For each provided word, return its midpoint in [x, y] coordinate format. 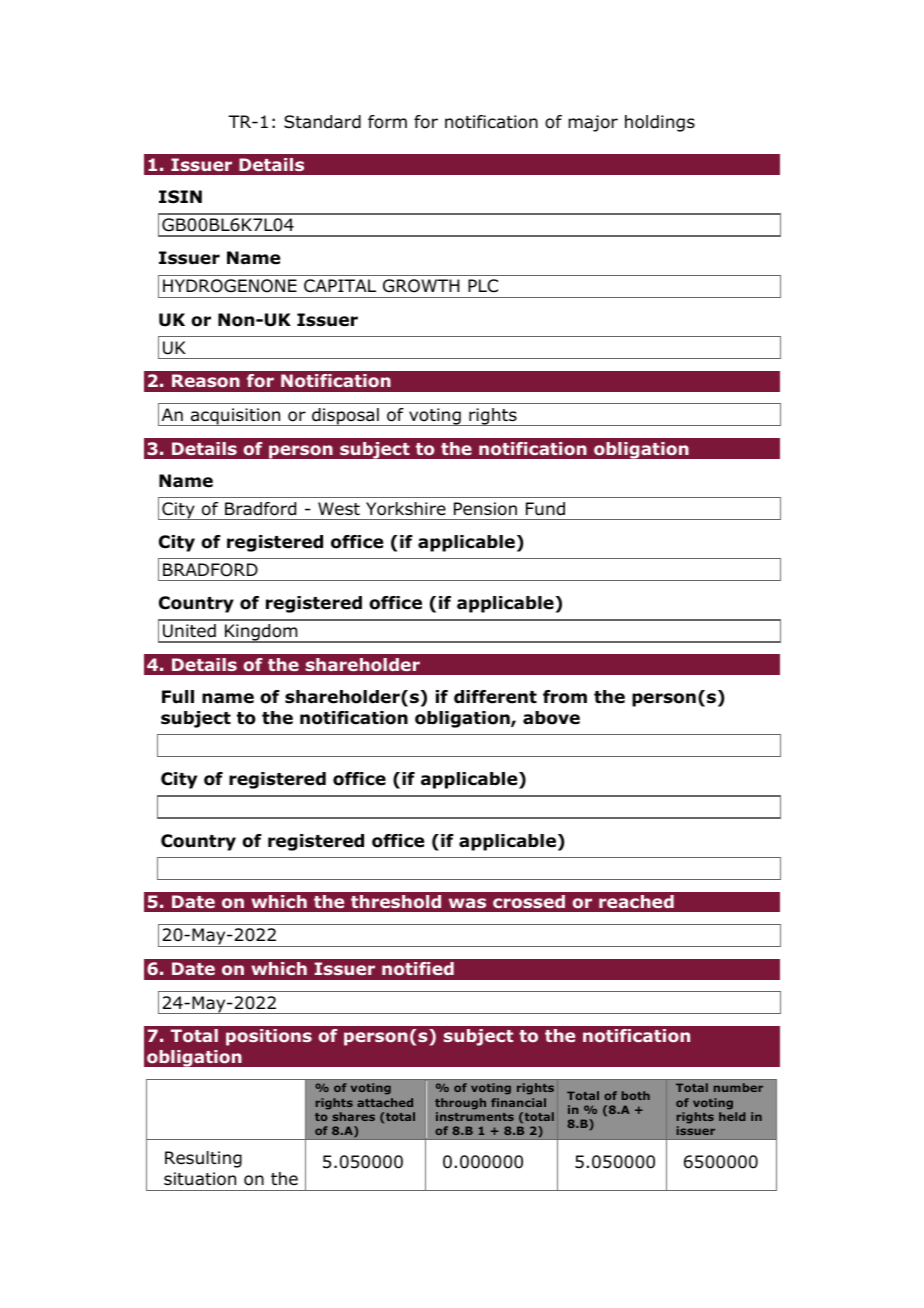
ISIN [180, 197]
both [636, 1095]
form [387, 122]
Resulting [203, 1159]
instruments [475, 1116]
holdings [660, 123]
